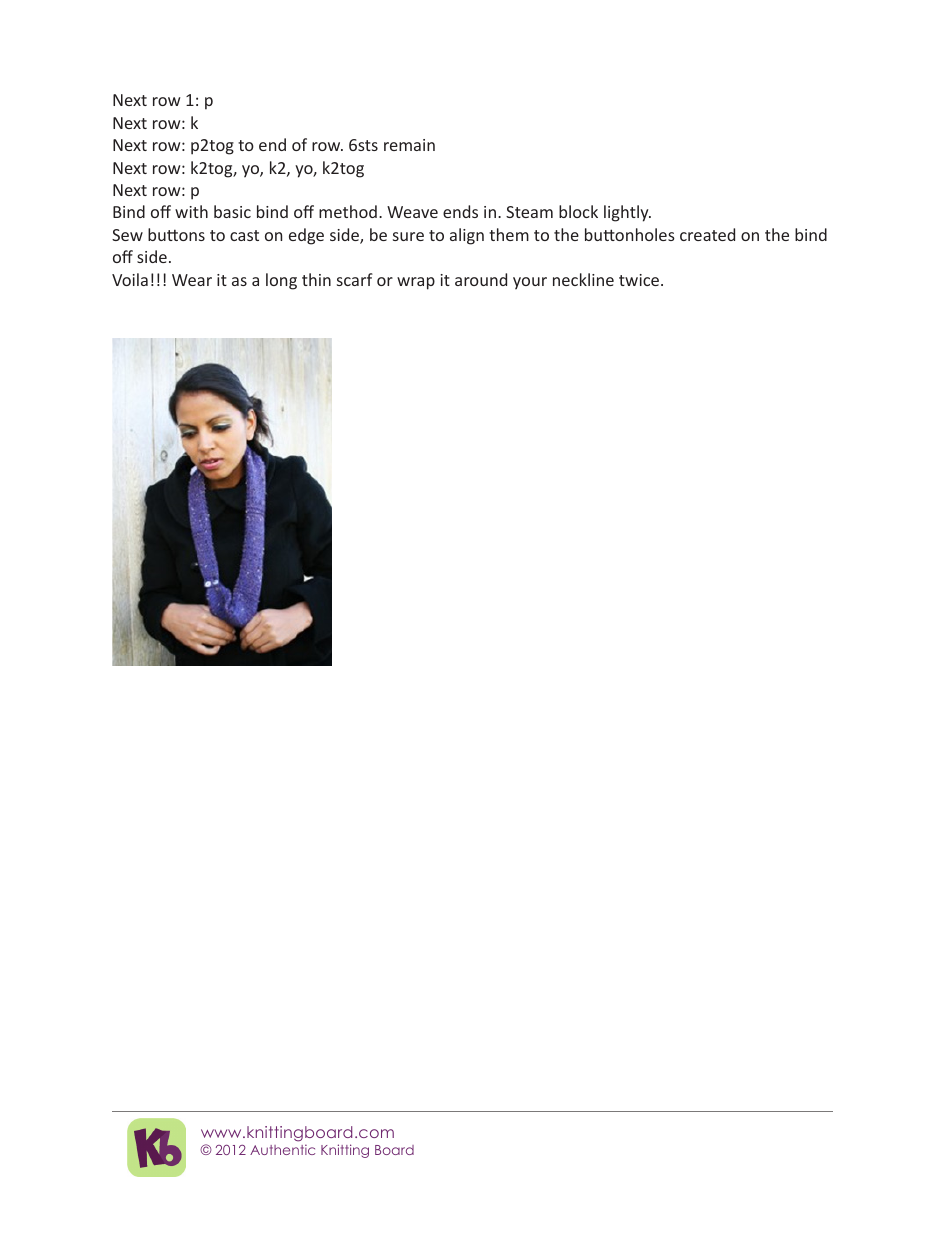 The width and height of the document is (952, 1233). Describe the element at coordinates (191, 211) in the document. I see `with` at that location.
